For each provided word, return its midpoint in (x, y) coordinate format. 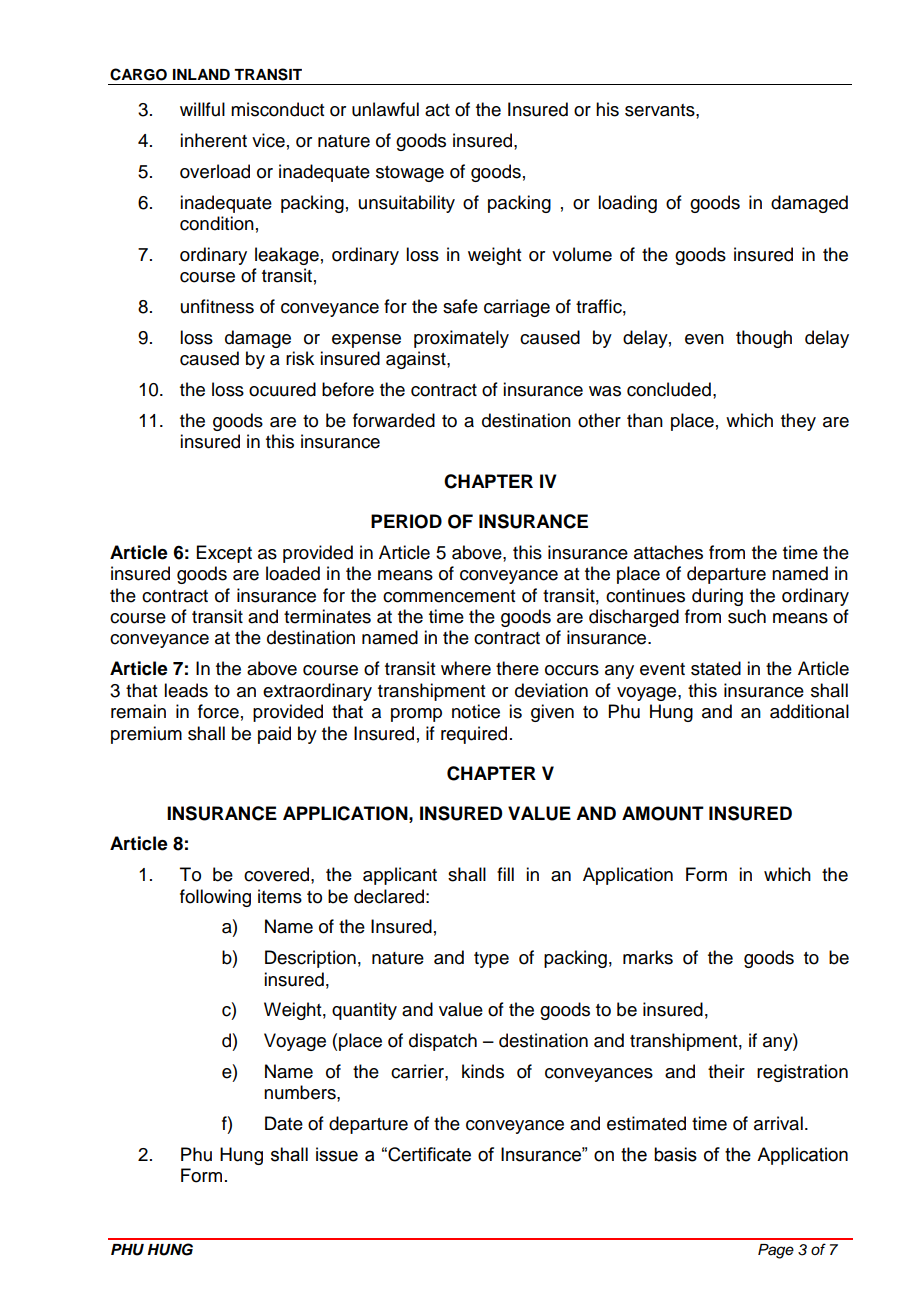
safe (460, 306)
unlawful (385, 109)
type (491, 960)
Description (310, 959)
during (717, 597)
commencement (449, 596)
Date (284, 1123)
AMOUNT (663, 813)
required (474, 735)
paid (274, 735)
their (726, 1071)
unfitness (217, 306)
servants (661, 110)
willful (202, 109)
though (764, 339)
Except (224, 554)
